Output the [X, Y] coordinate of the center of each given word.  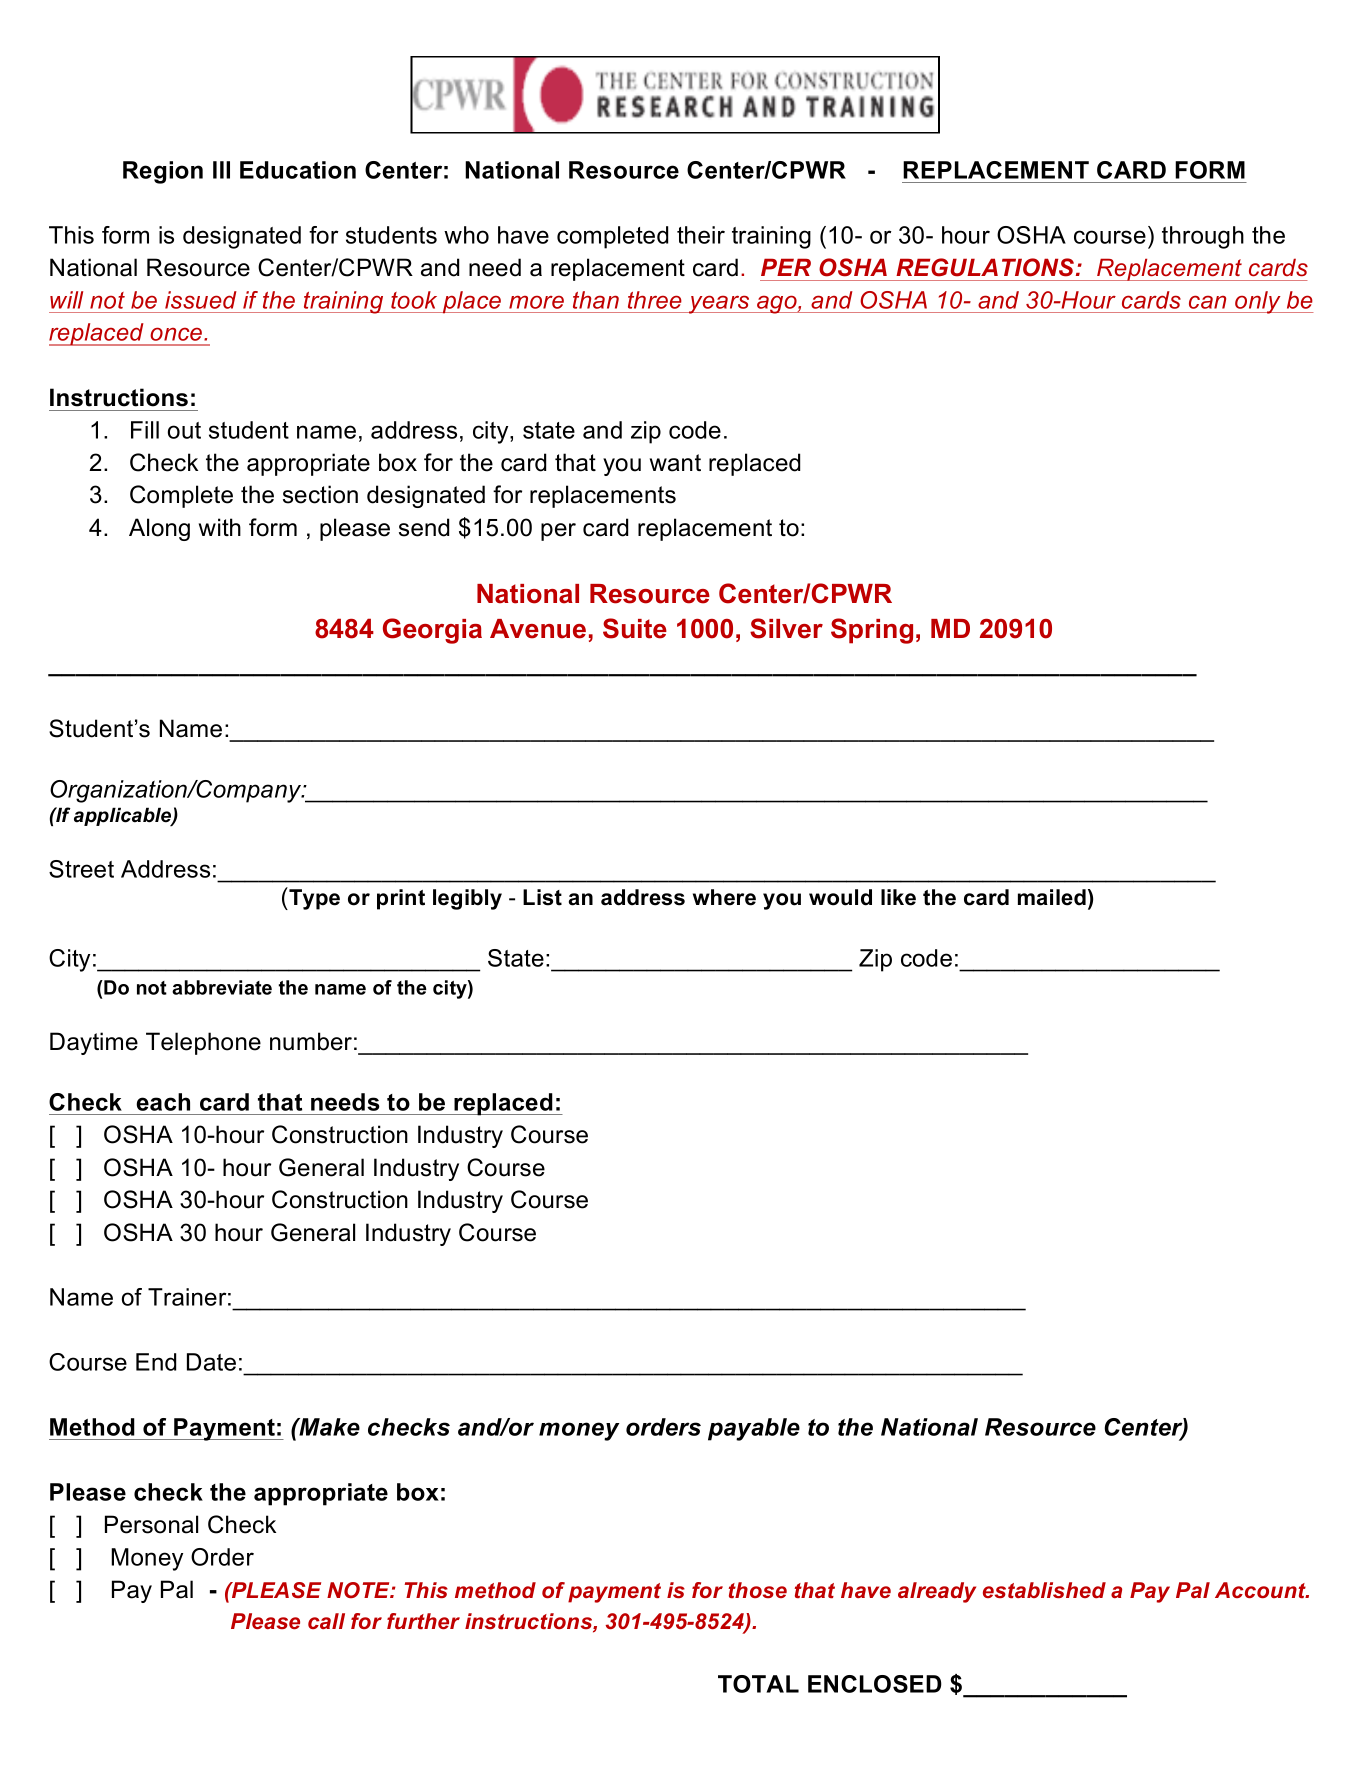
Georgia [432, 631]
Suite [635, 628]
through [1203, 237]
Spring [872, 631]
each [163, 1102]
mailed [1052, 897]
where [724, 897]
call [326, 1621]
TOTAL [758, 1684]
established [1044, 1590]
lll [221, 170]
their [701, 235]
